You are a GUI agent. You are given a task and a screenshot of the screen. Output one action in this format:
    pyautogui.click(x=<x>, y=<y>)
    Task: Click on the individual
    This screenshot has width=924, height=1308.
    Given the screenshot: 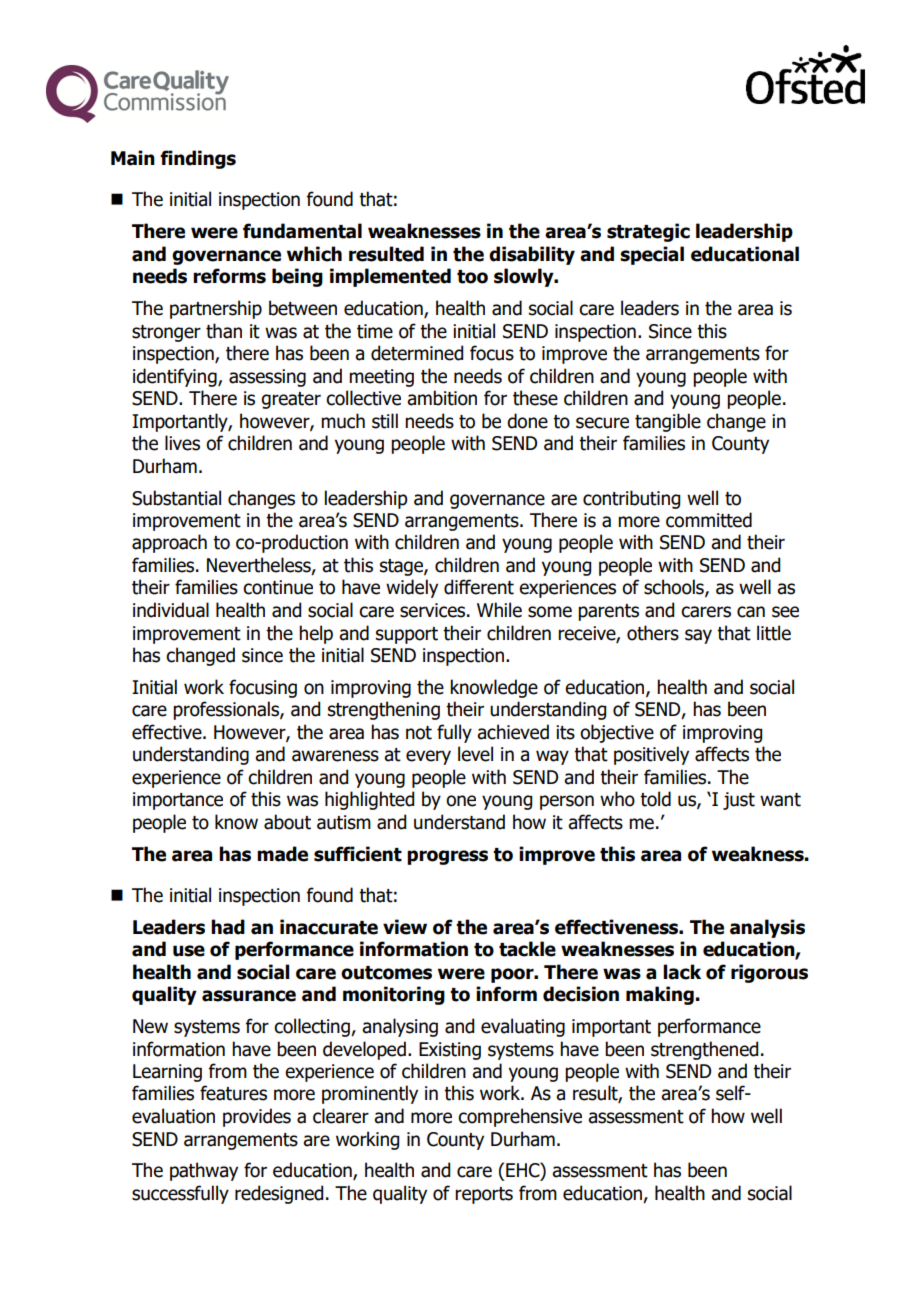 What is the action you would take?
    pyautogui.click(x=171, y=610)
